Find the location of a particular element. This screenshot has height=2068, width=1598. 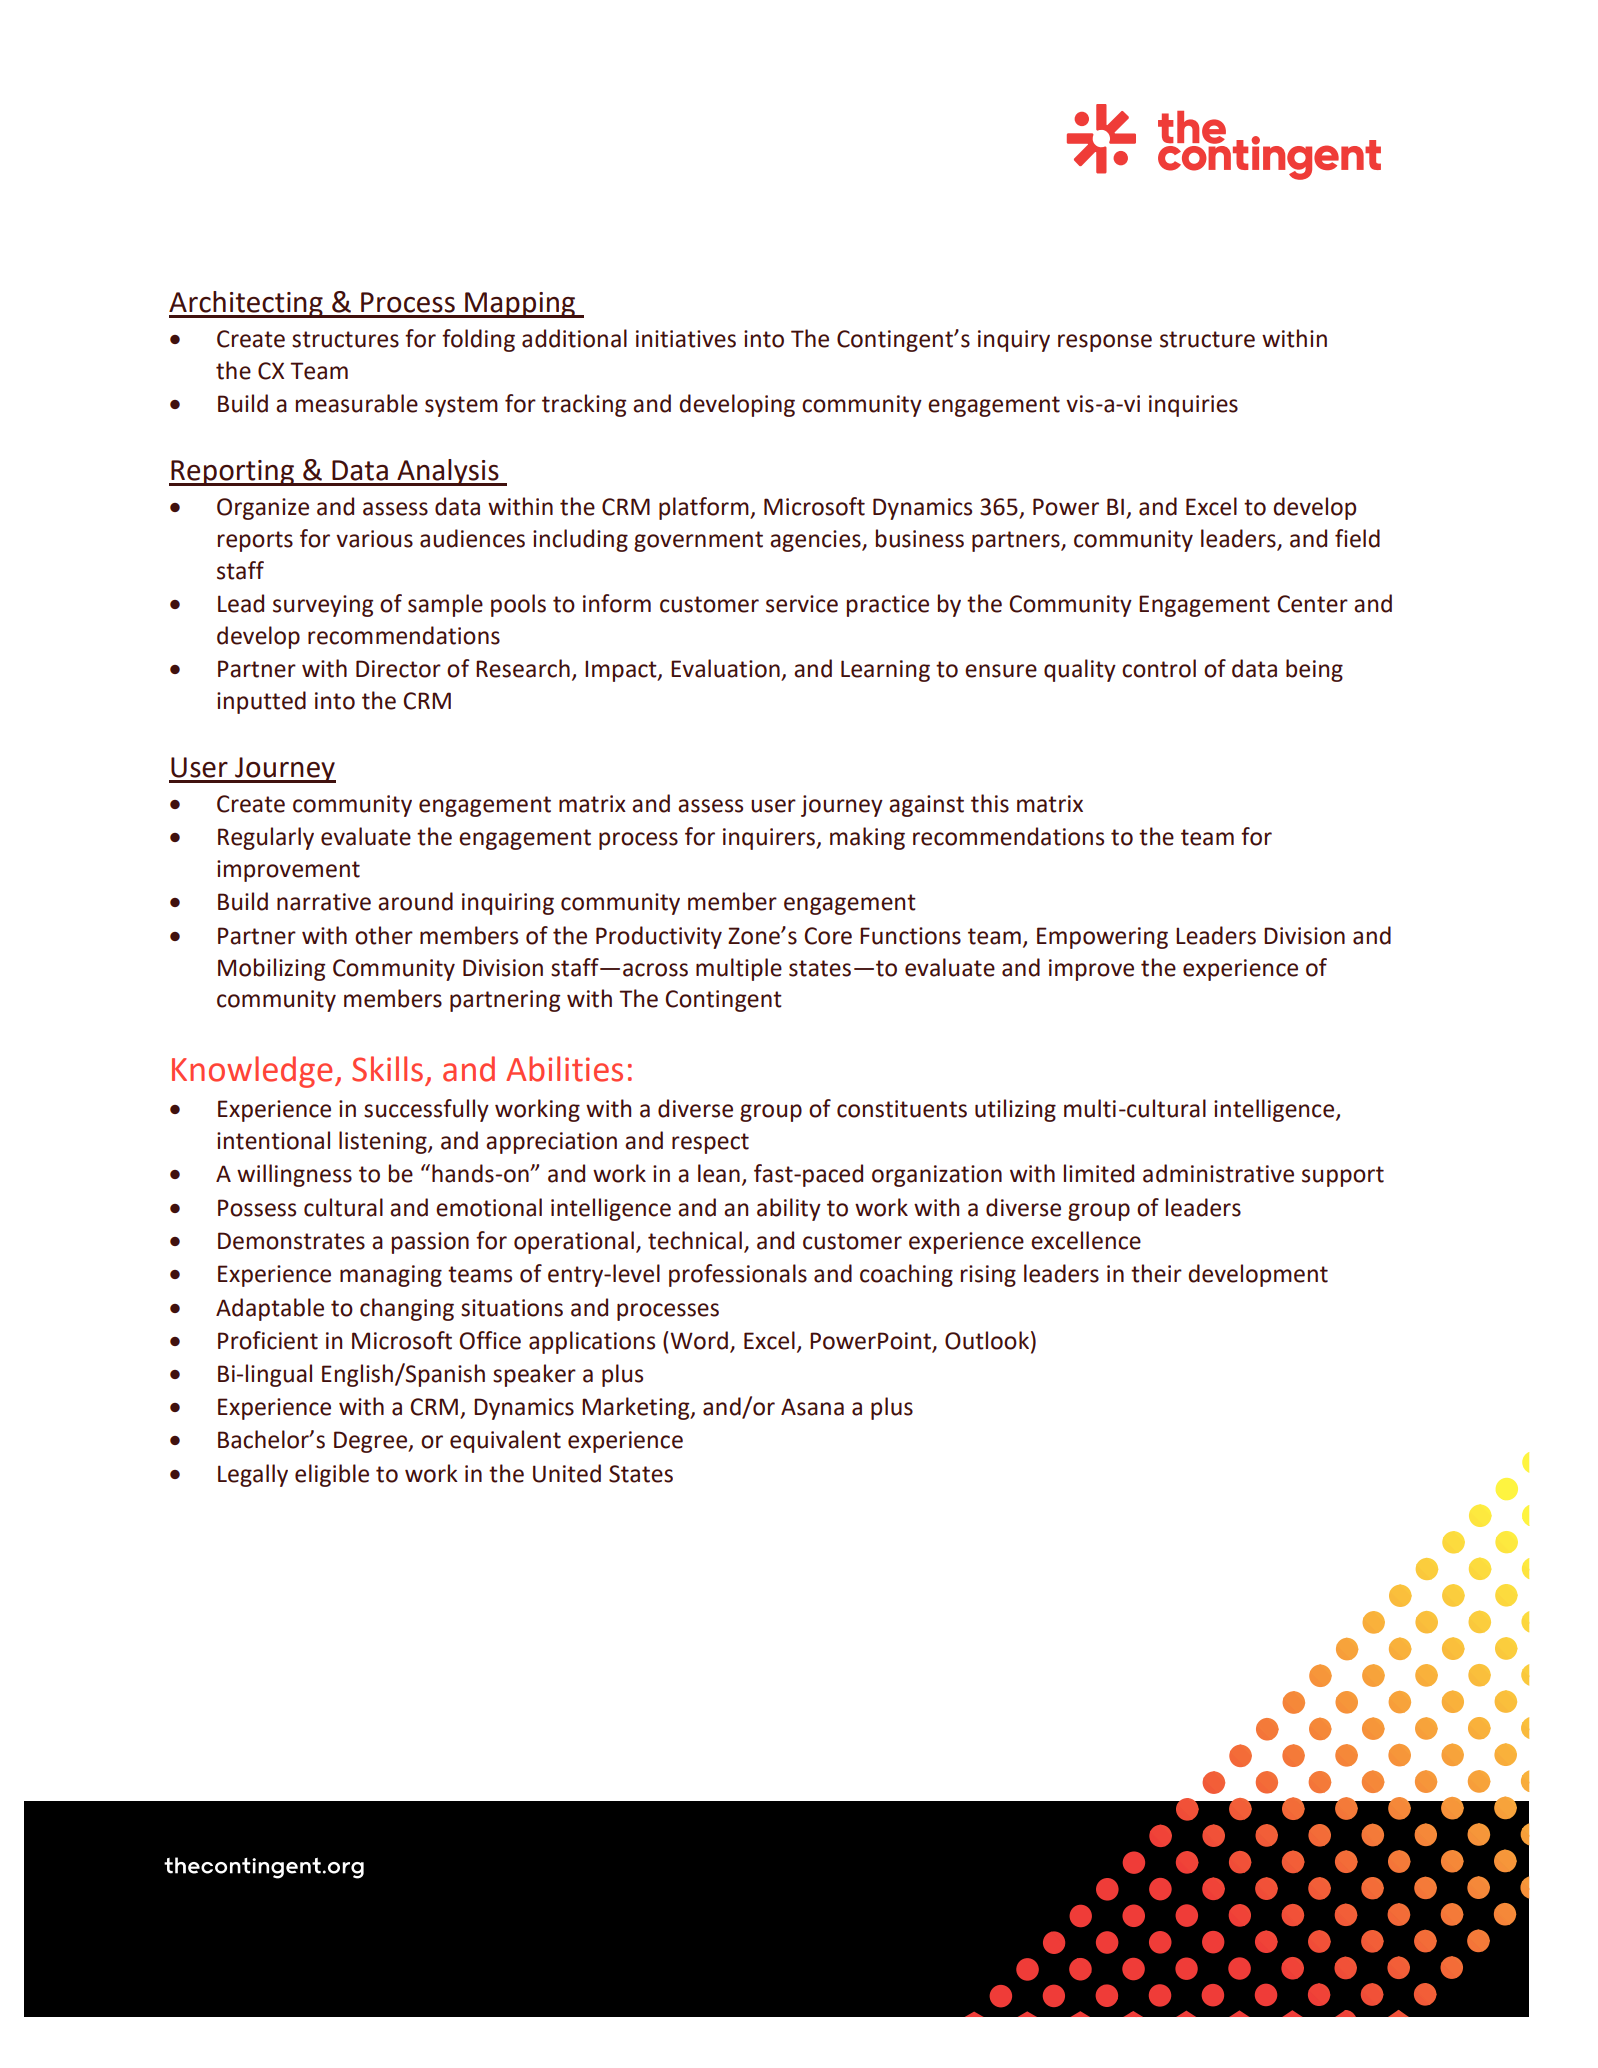

initiatives is located at coordinates (686, 339).
